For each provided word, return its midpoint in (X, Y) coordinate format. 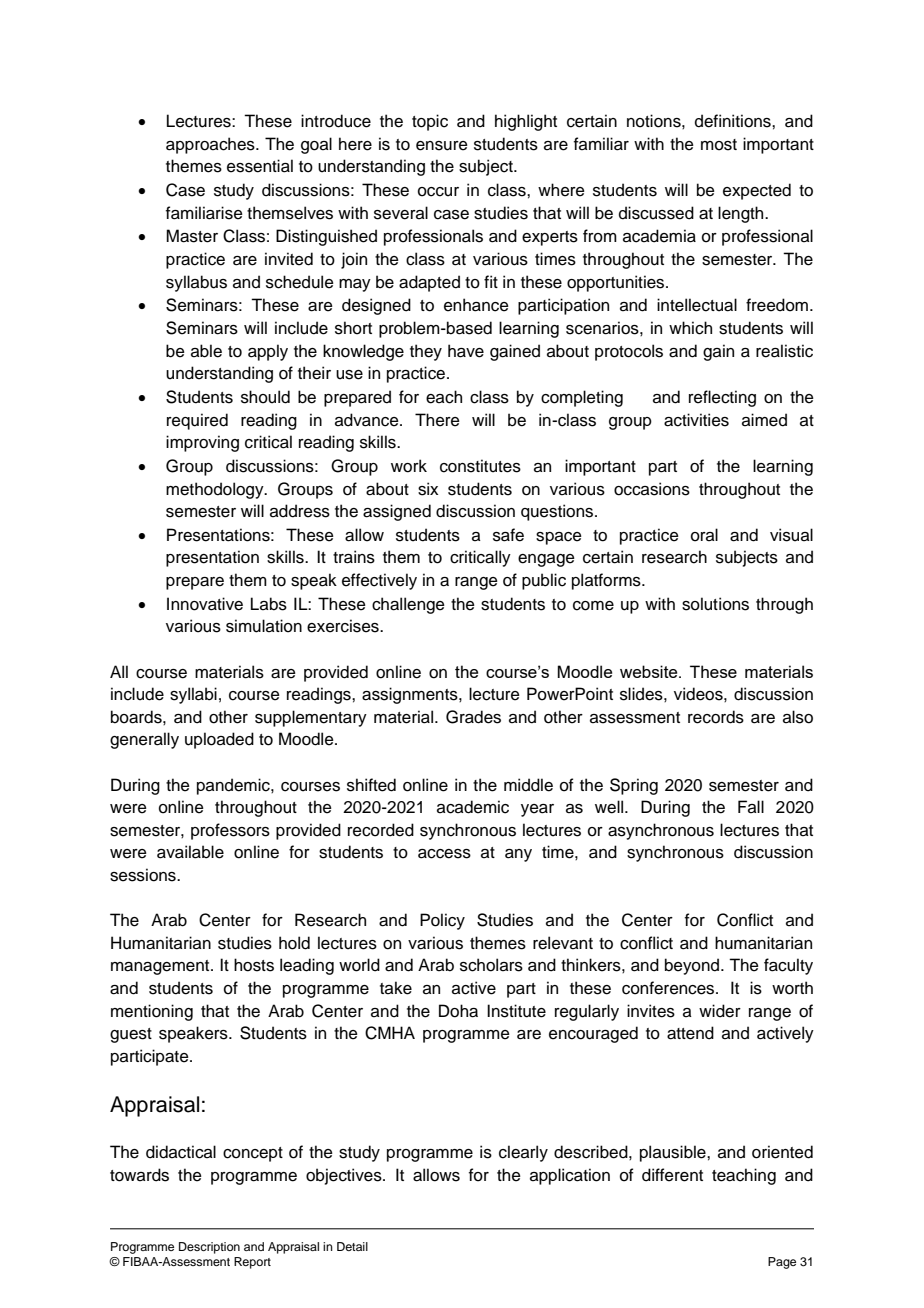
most (719, 145)
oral (704, 535)
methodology (216, 490)
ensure (442, 146)
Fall (751, 807)
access (444, 854)
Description (209, 1248)
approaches (211, 145)
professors (230, 831)
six (428, 489)
